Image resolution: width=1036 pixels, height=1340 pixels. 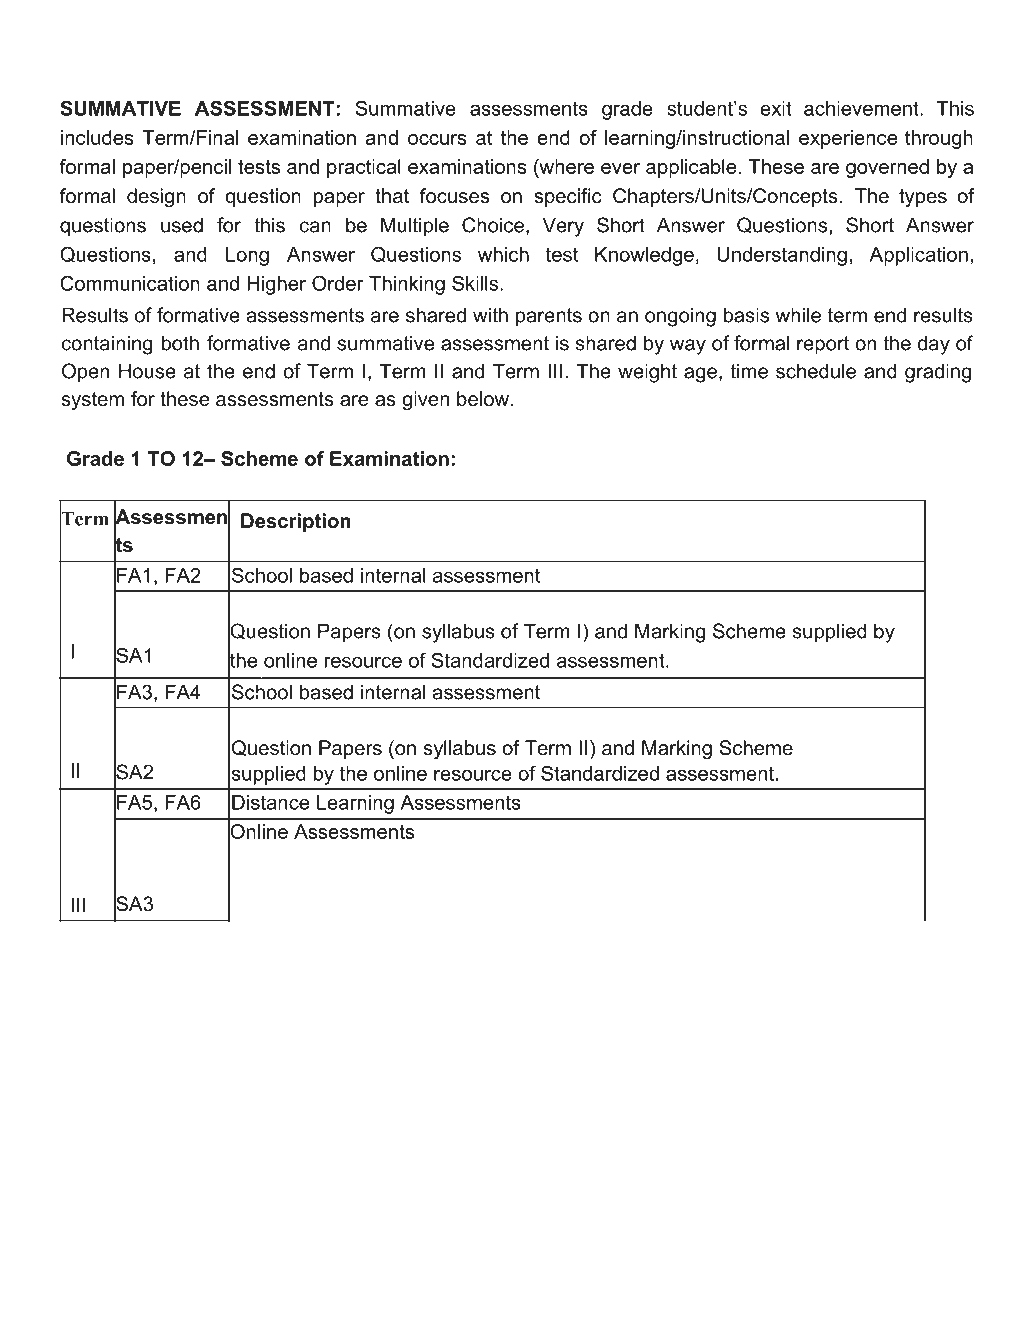 I want to click on includes, so click(x=97, y=137).
